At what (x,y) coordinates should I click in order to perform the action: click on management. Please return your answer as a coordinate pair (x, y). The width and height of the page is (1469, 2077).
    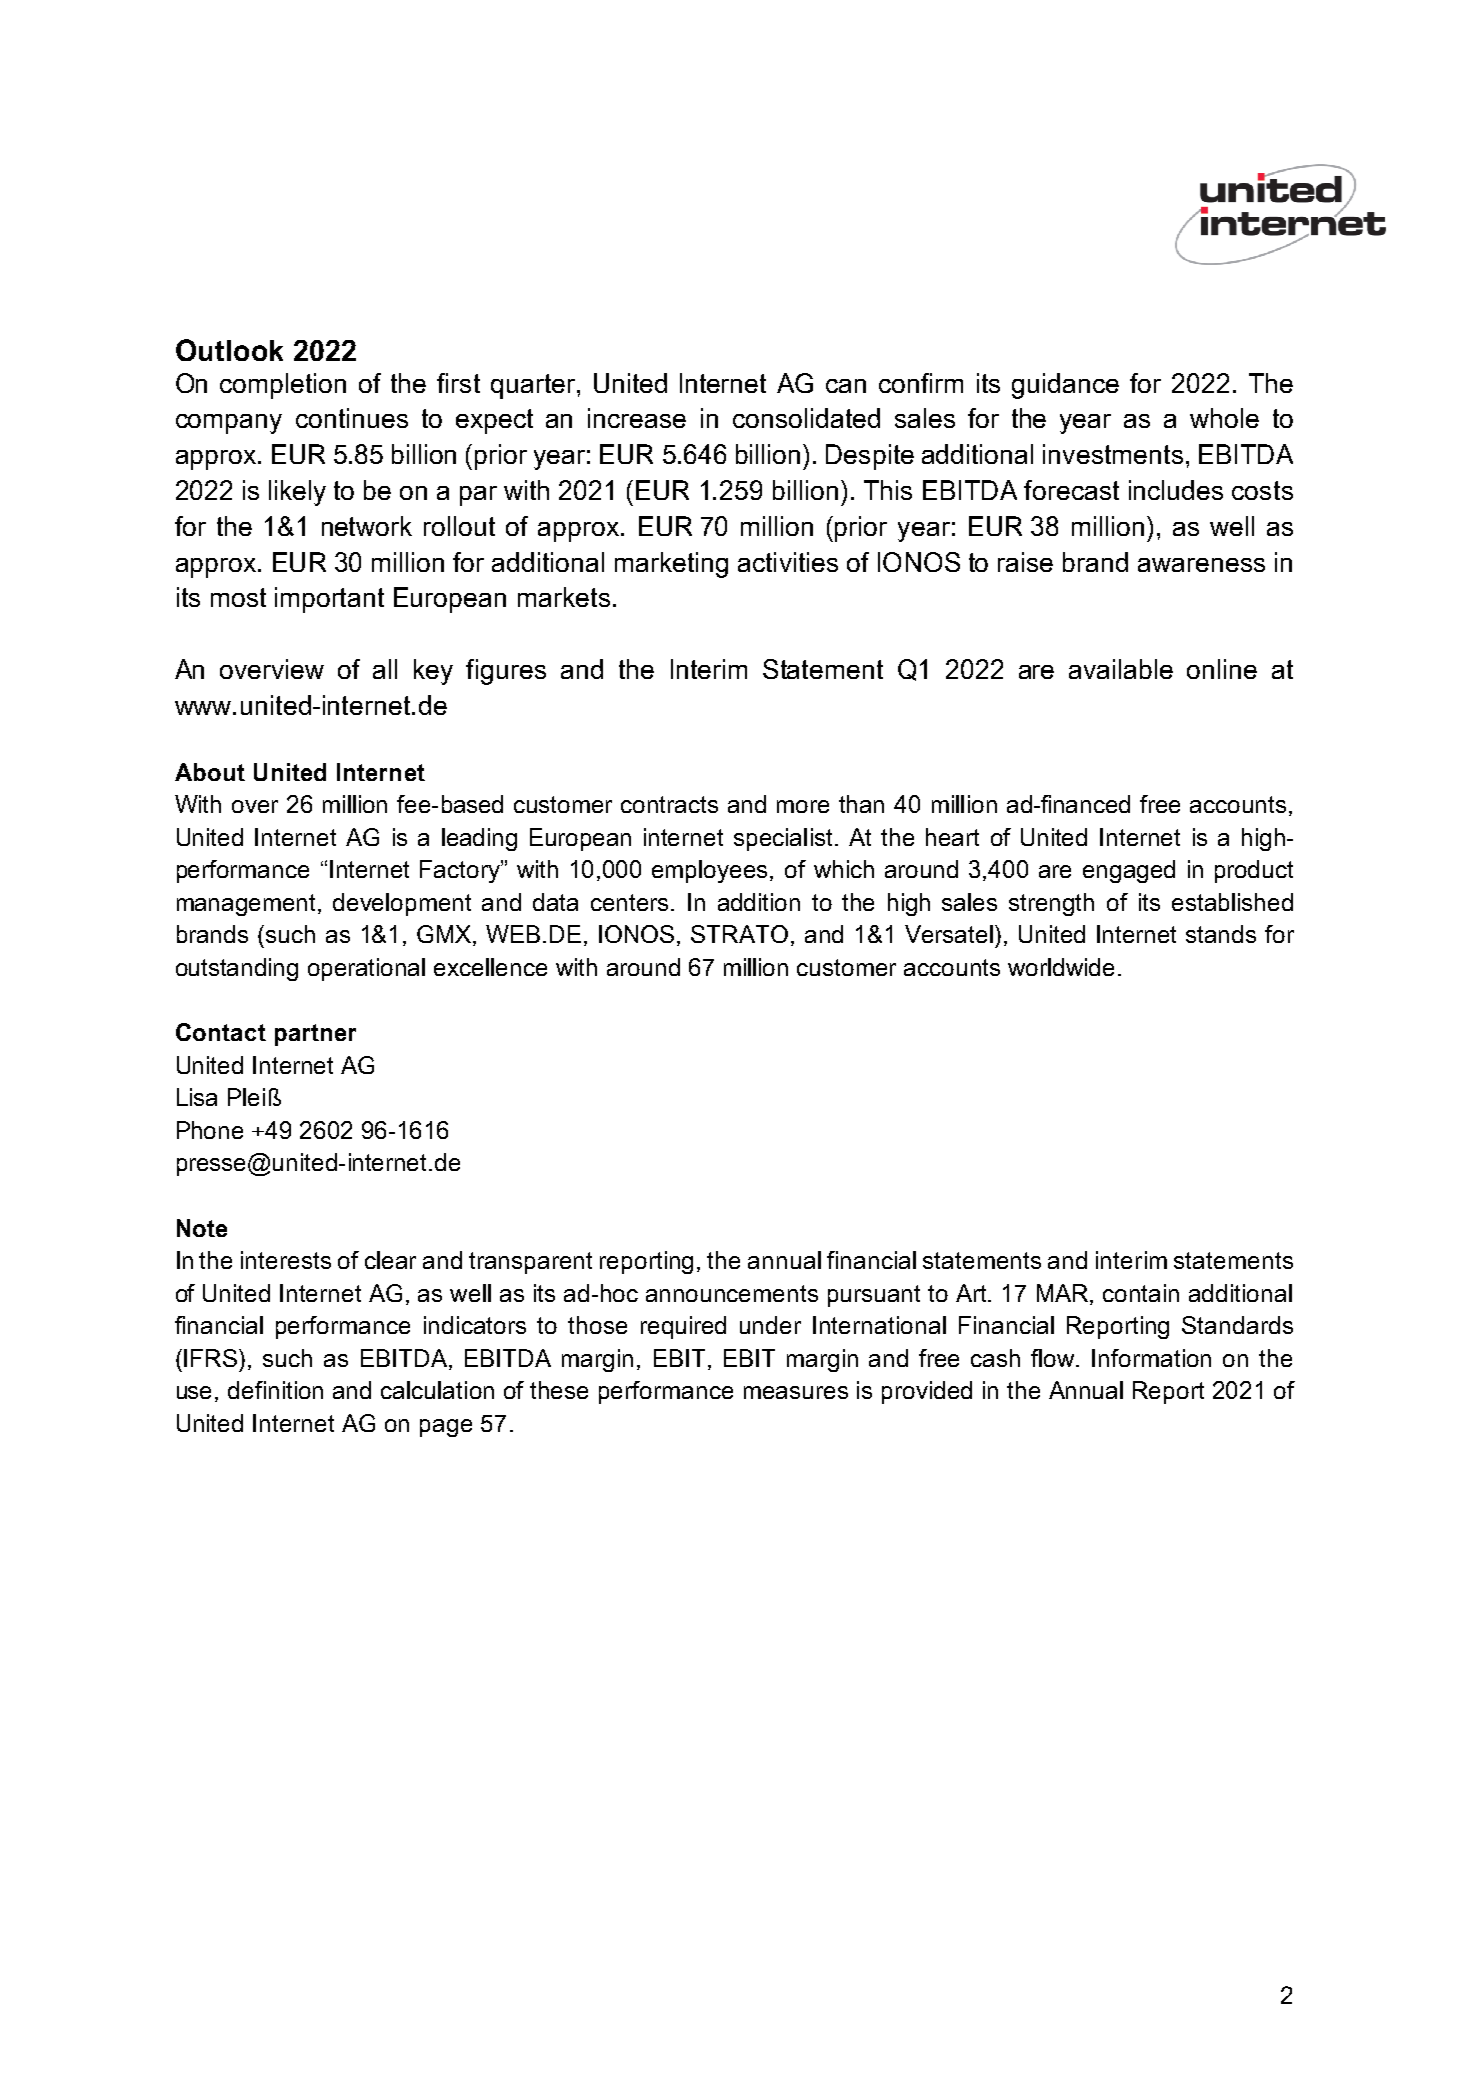
    Looking at the image, I should click on (248, 905).
